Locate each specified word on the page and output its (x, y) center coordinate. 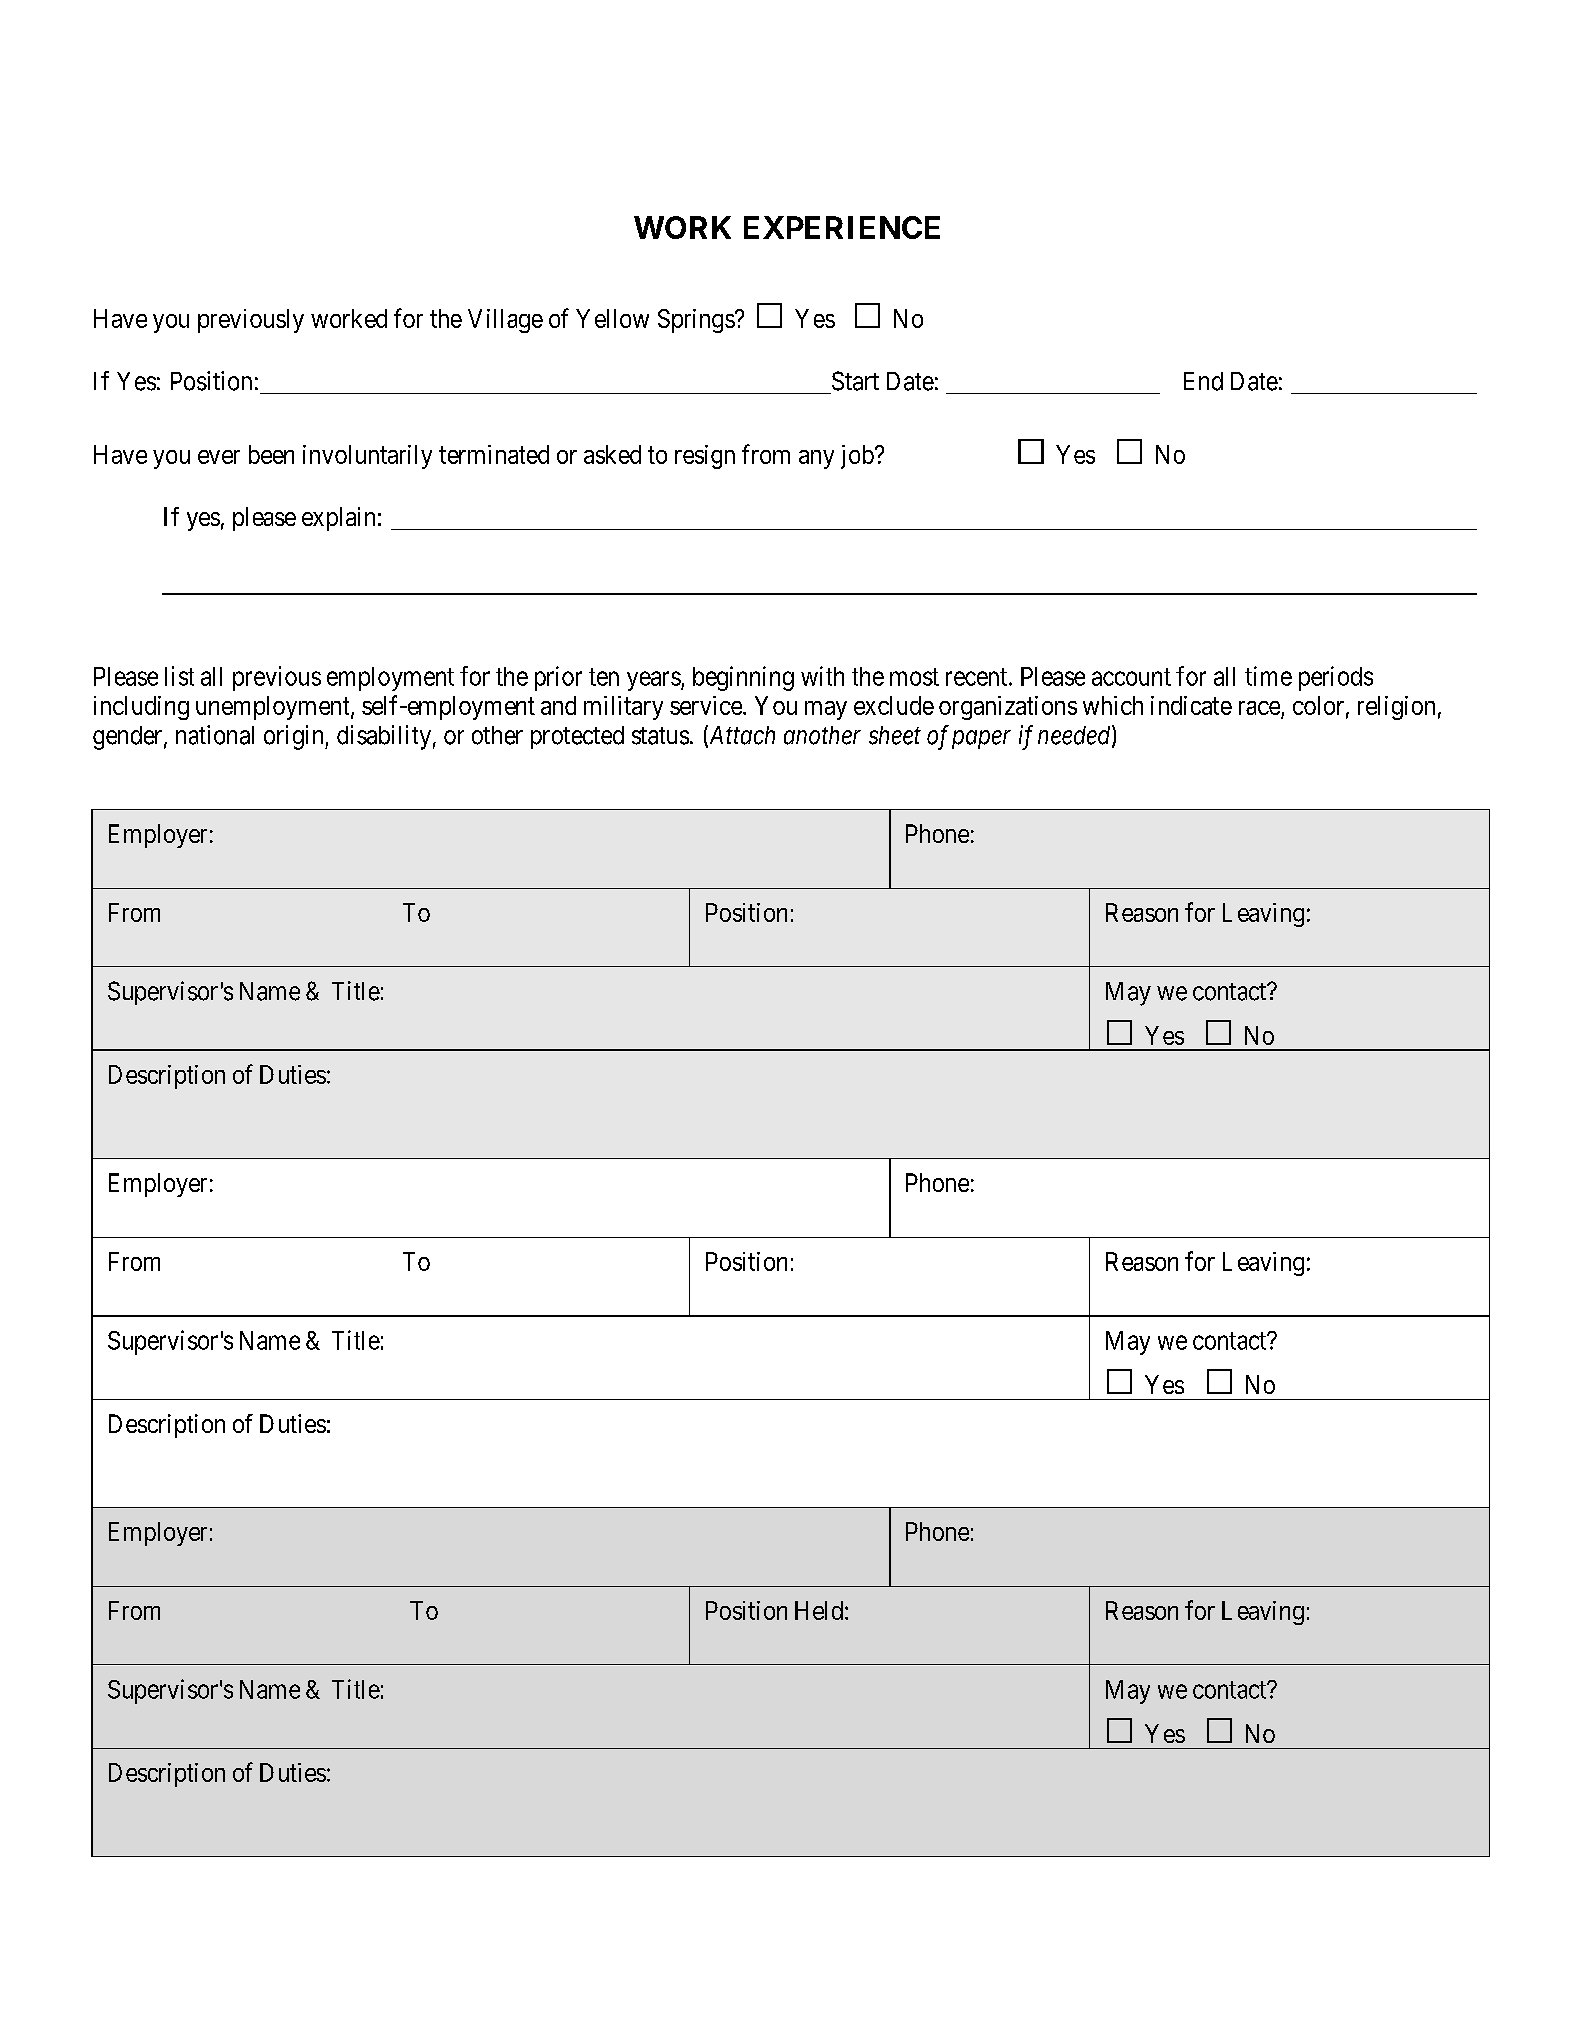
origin (295, 737)
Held (819, 1610)
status (660, 736)
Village (505, 321)
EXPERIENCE (842, 227)
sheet (895, 735)
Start (855, 381)
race (1259, 708)
